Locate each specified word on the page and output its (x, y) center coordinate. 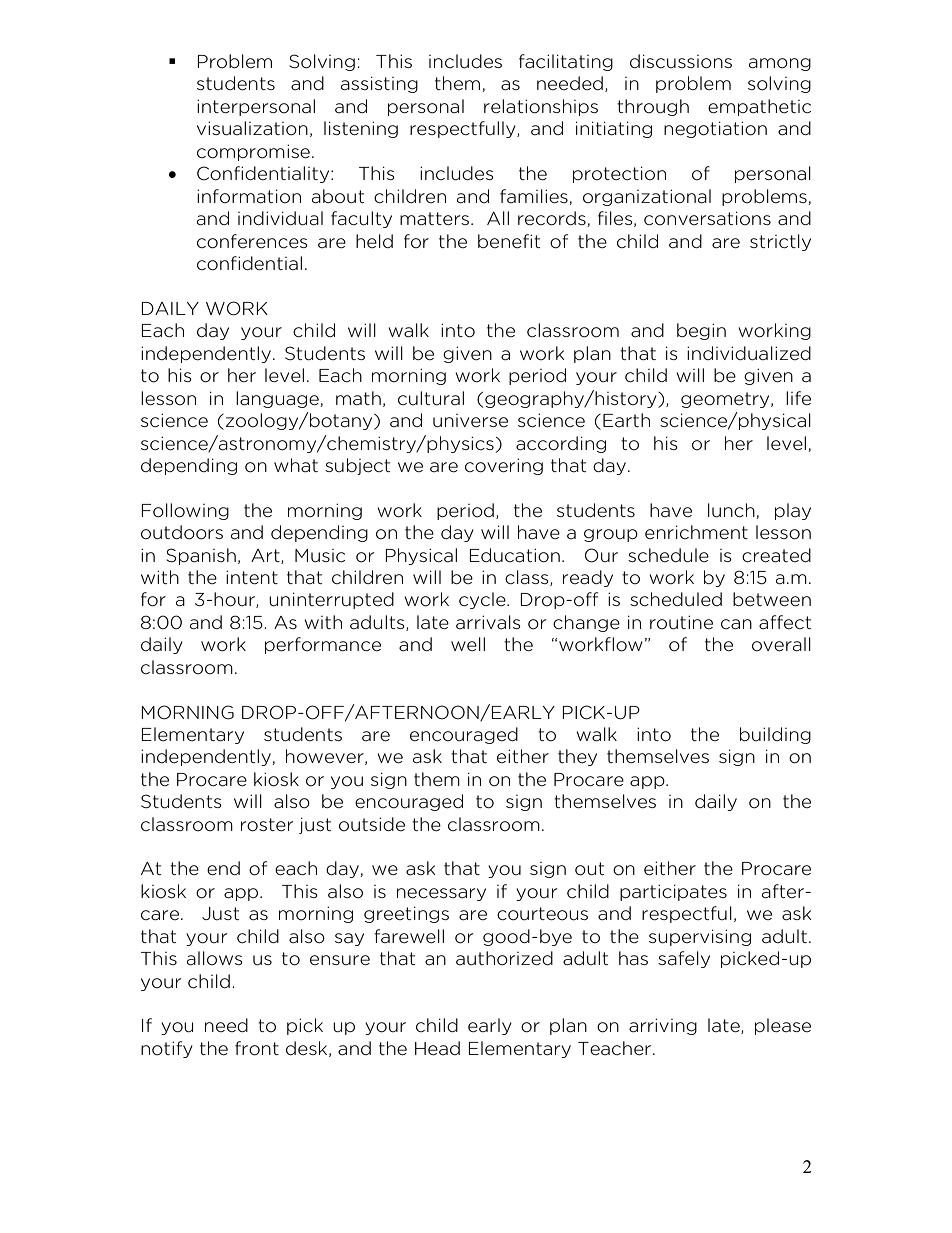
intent (252, 577)
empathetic (759, 107)
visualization (252, 128)
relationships (541, 107)
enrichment (696, 532)
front (257, 1048)
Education (515, 555)
